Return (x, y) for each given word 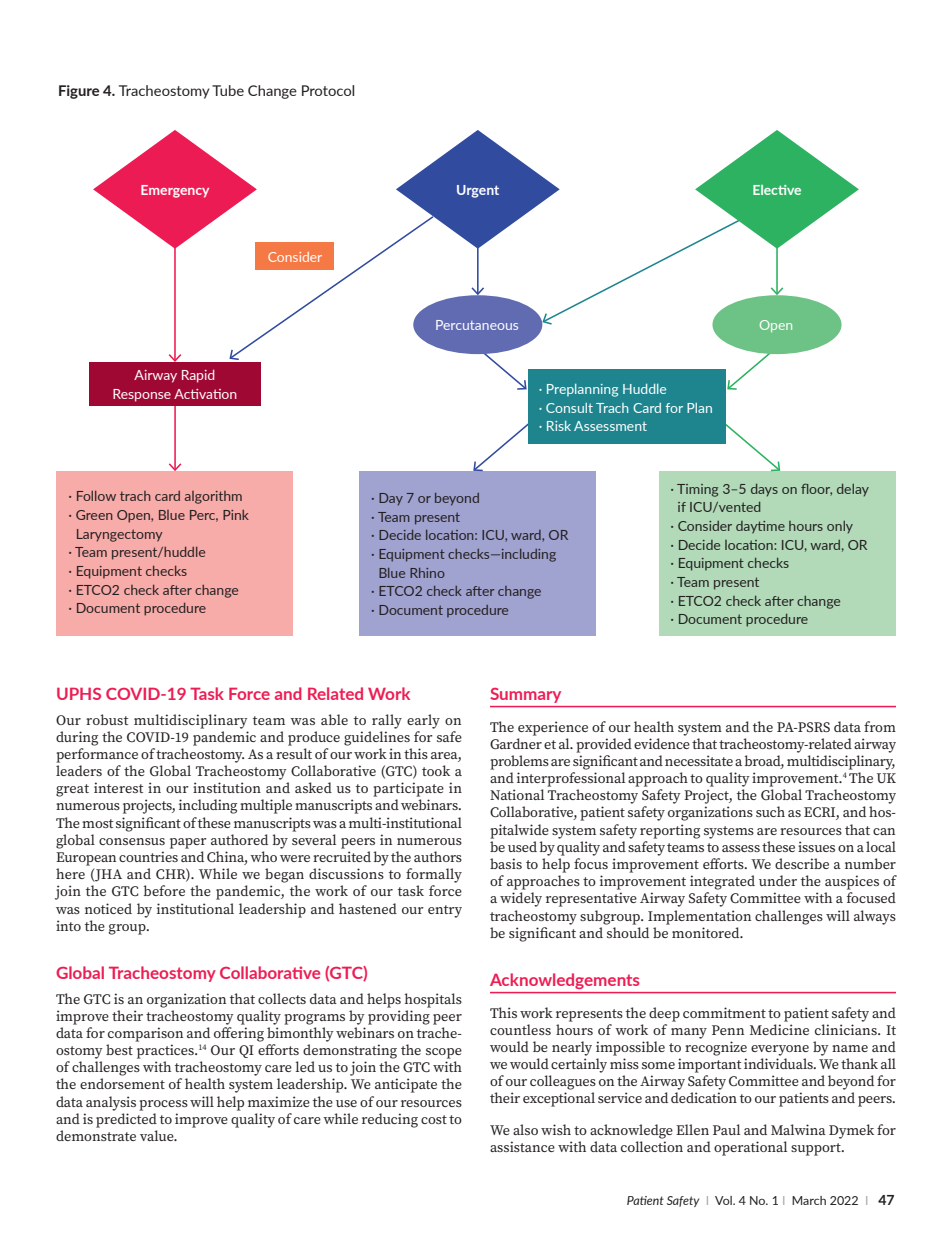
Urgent (478, 191)
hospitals (433, 1000)
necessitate (699, 760)
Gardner (516, 743)
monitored (707, 932)
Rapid (198, 376)
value (158, 1135)
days (764, 490)
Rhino (427, 573)
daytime (760, 527)
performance (97, 755)
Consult (569, 408)
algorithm (213, 497)
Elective (777, 190)
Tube (228, 90)
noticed (108, 908)
